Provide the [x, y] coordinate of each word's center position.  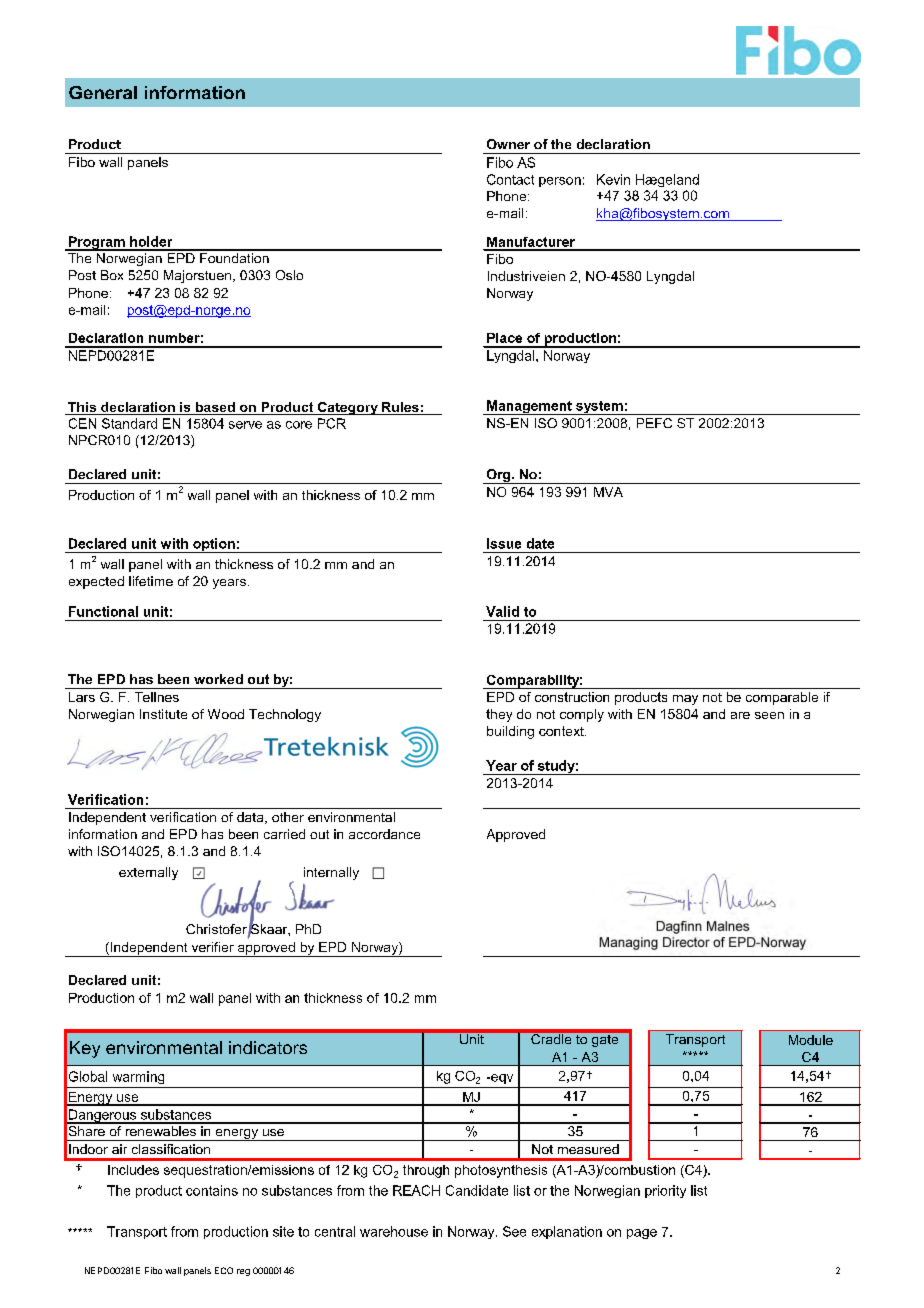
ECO [224, 1270]
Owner [508, 144]
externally [148, 873]
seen [769, 715]
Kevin [613, 179]
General [103, 92]
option [214, 545]
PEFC [654, 423]
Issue [504, 543]
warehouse [394, 1231]
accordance [384, 834]
